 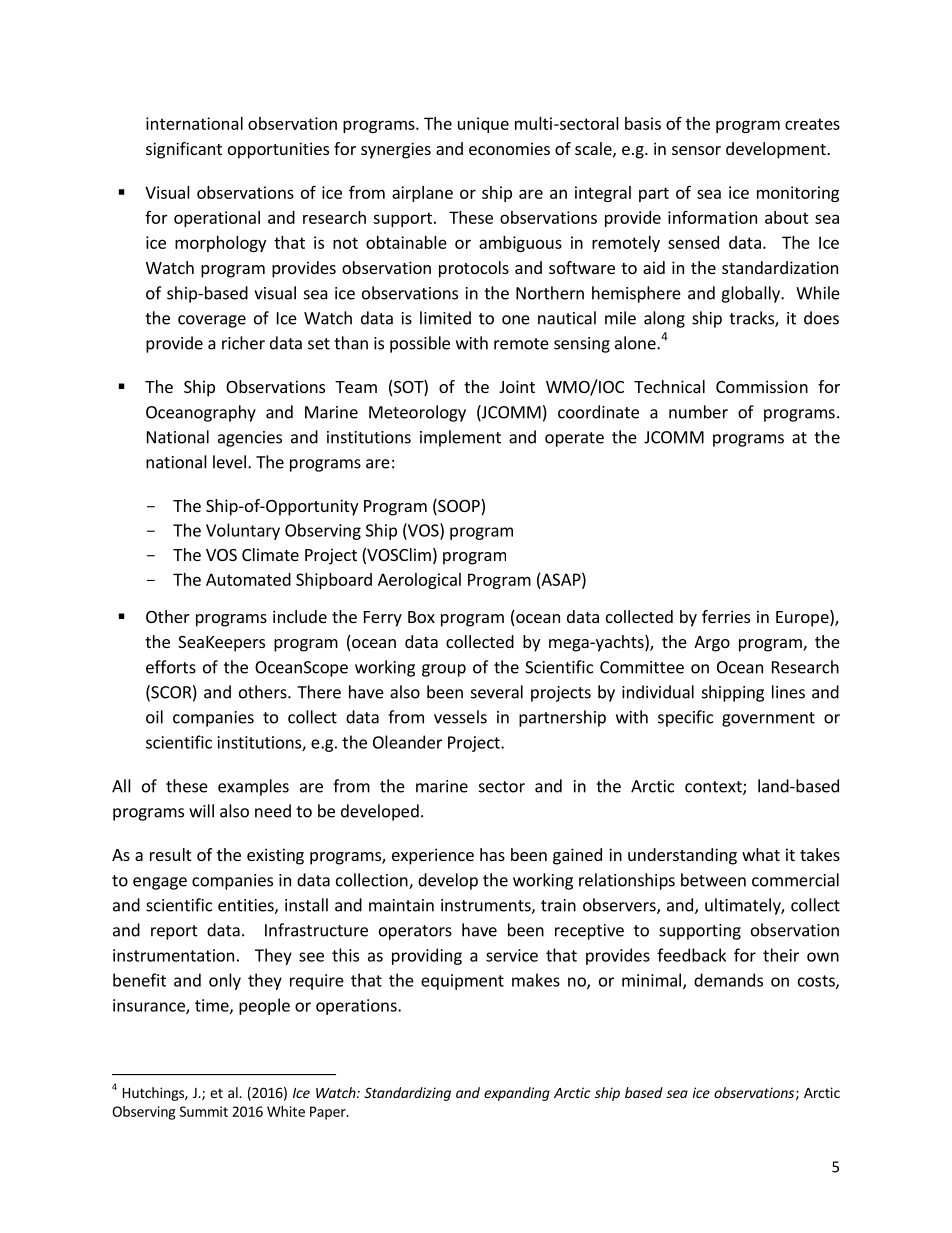 What do you see at coordinates (698, 412) in the document?
I see `number` at bounding box center [698, 412].
